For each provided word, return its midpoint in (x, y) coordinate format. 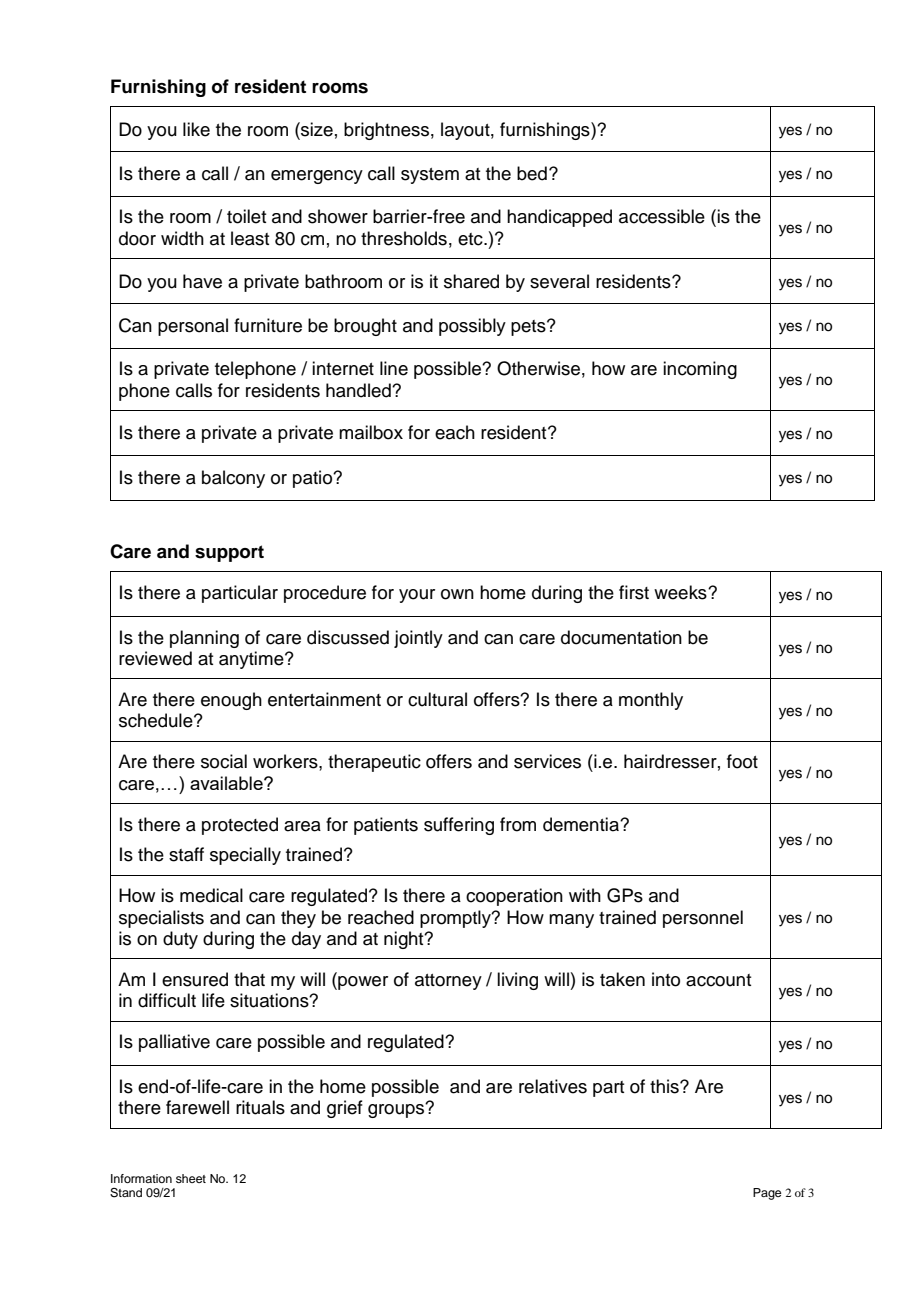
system (430, 176)
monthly (651, 701)
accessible (662, 216)
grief (345, 1109)
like (196, 129)
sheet (191, 1178)
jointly (418, 639)
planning (204, 639)
